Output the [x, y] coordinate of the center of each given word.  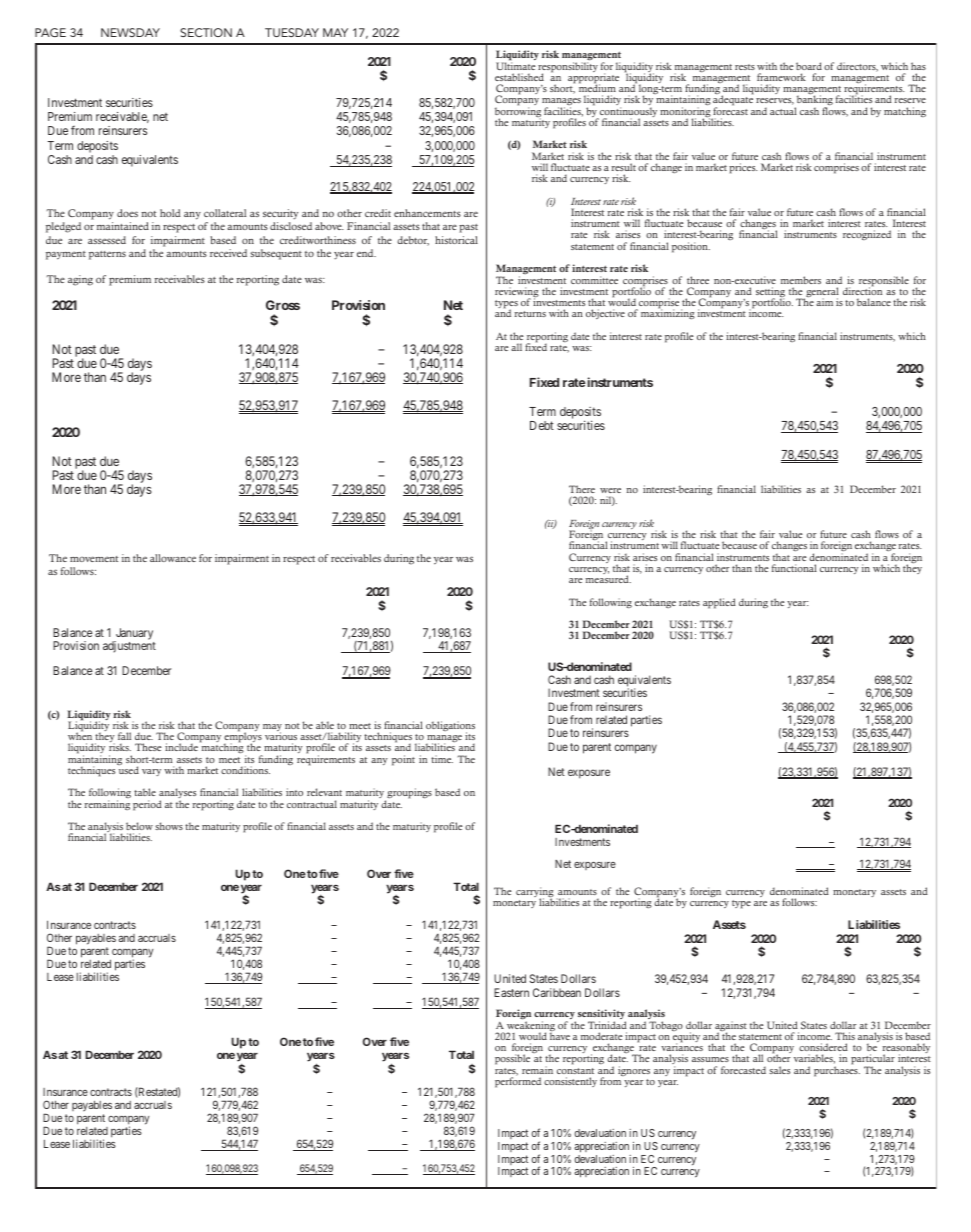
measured [608, 579]
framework [781, 77]
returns [530, 314]
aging [80, 280]
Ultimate [515, 65]
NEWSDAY [130, 32]
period [147, 805]
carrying [535, 893]
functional [794, 568]
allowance [173, 558]
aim [824, 302]
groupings [408, 795]
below [139, 826]
